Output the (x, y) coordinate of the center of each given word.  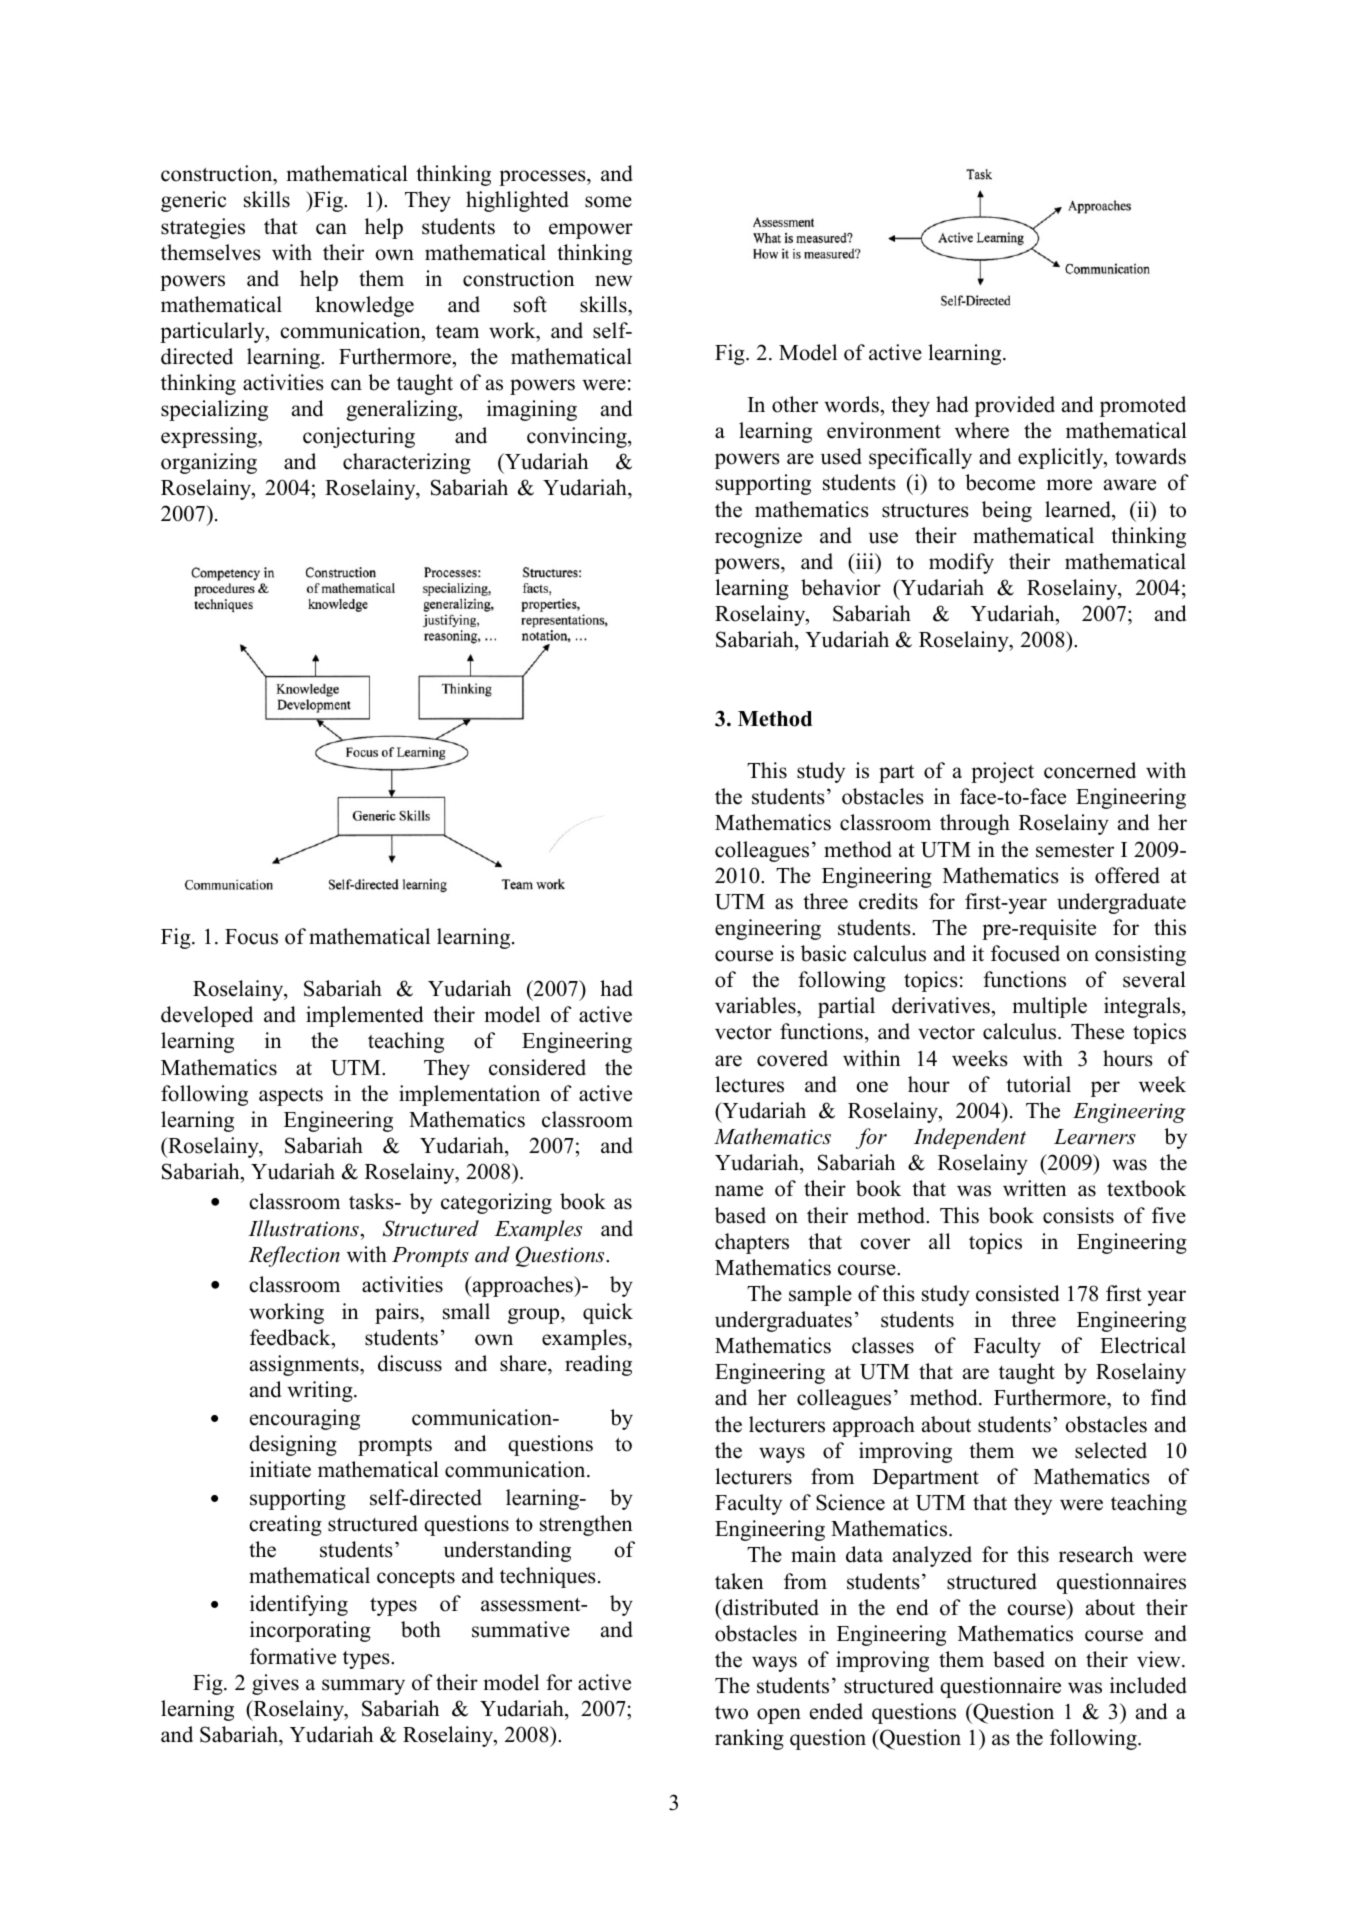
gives (275, 1684)
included (1148, 1685)
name (739, 1191)
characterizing (407, 463)
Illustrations (303, 1228)
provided (1015, 406)
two (731, 1713)
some (608, 202)
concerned (1090, 770)
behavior (841, 587)
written (1035, 1188)
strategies (203, 228)
